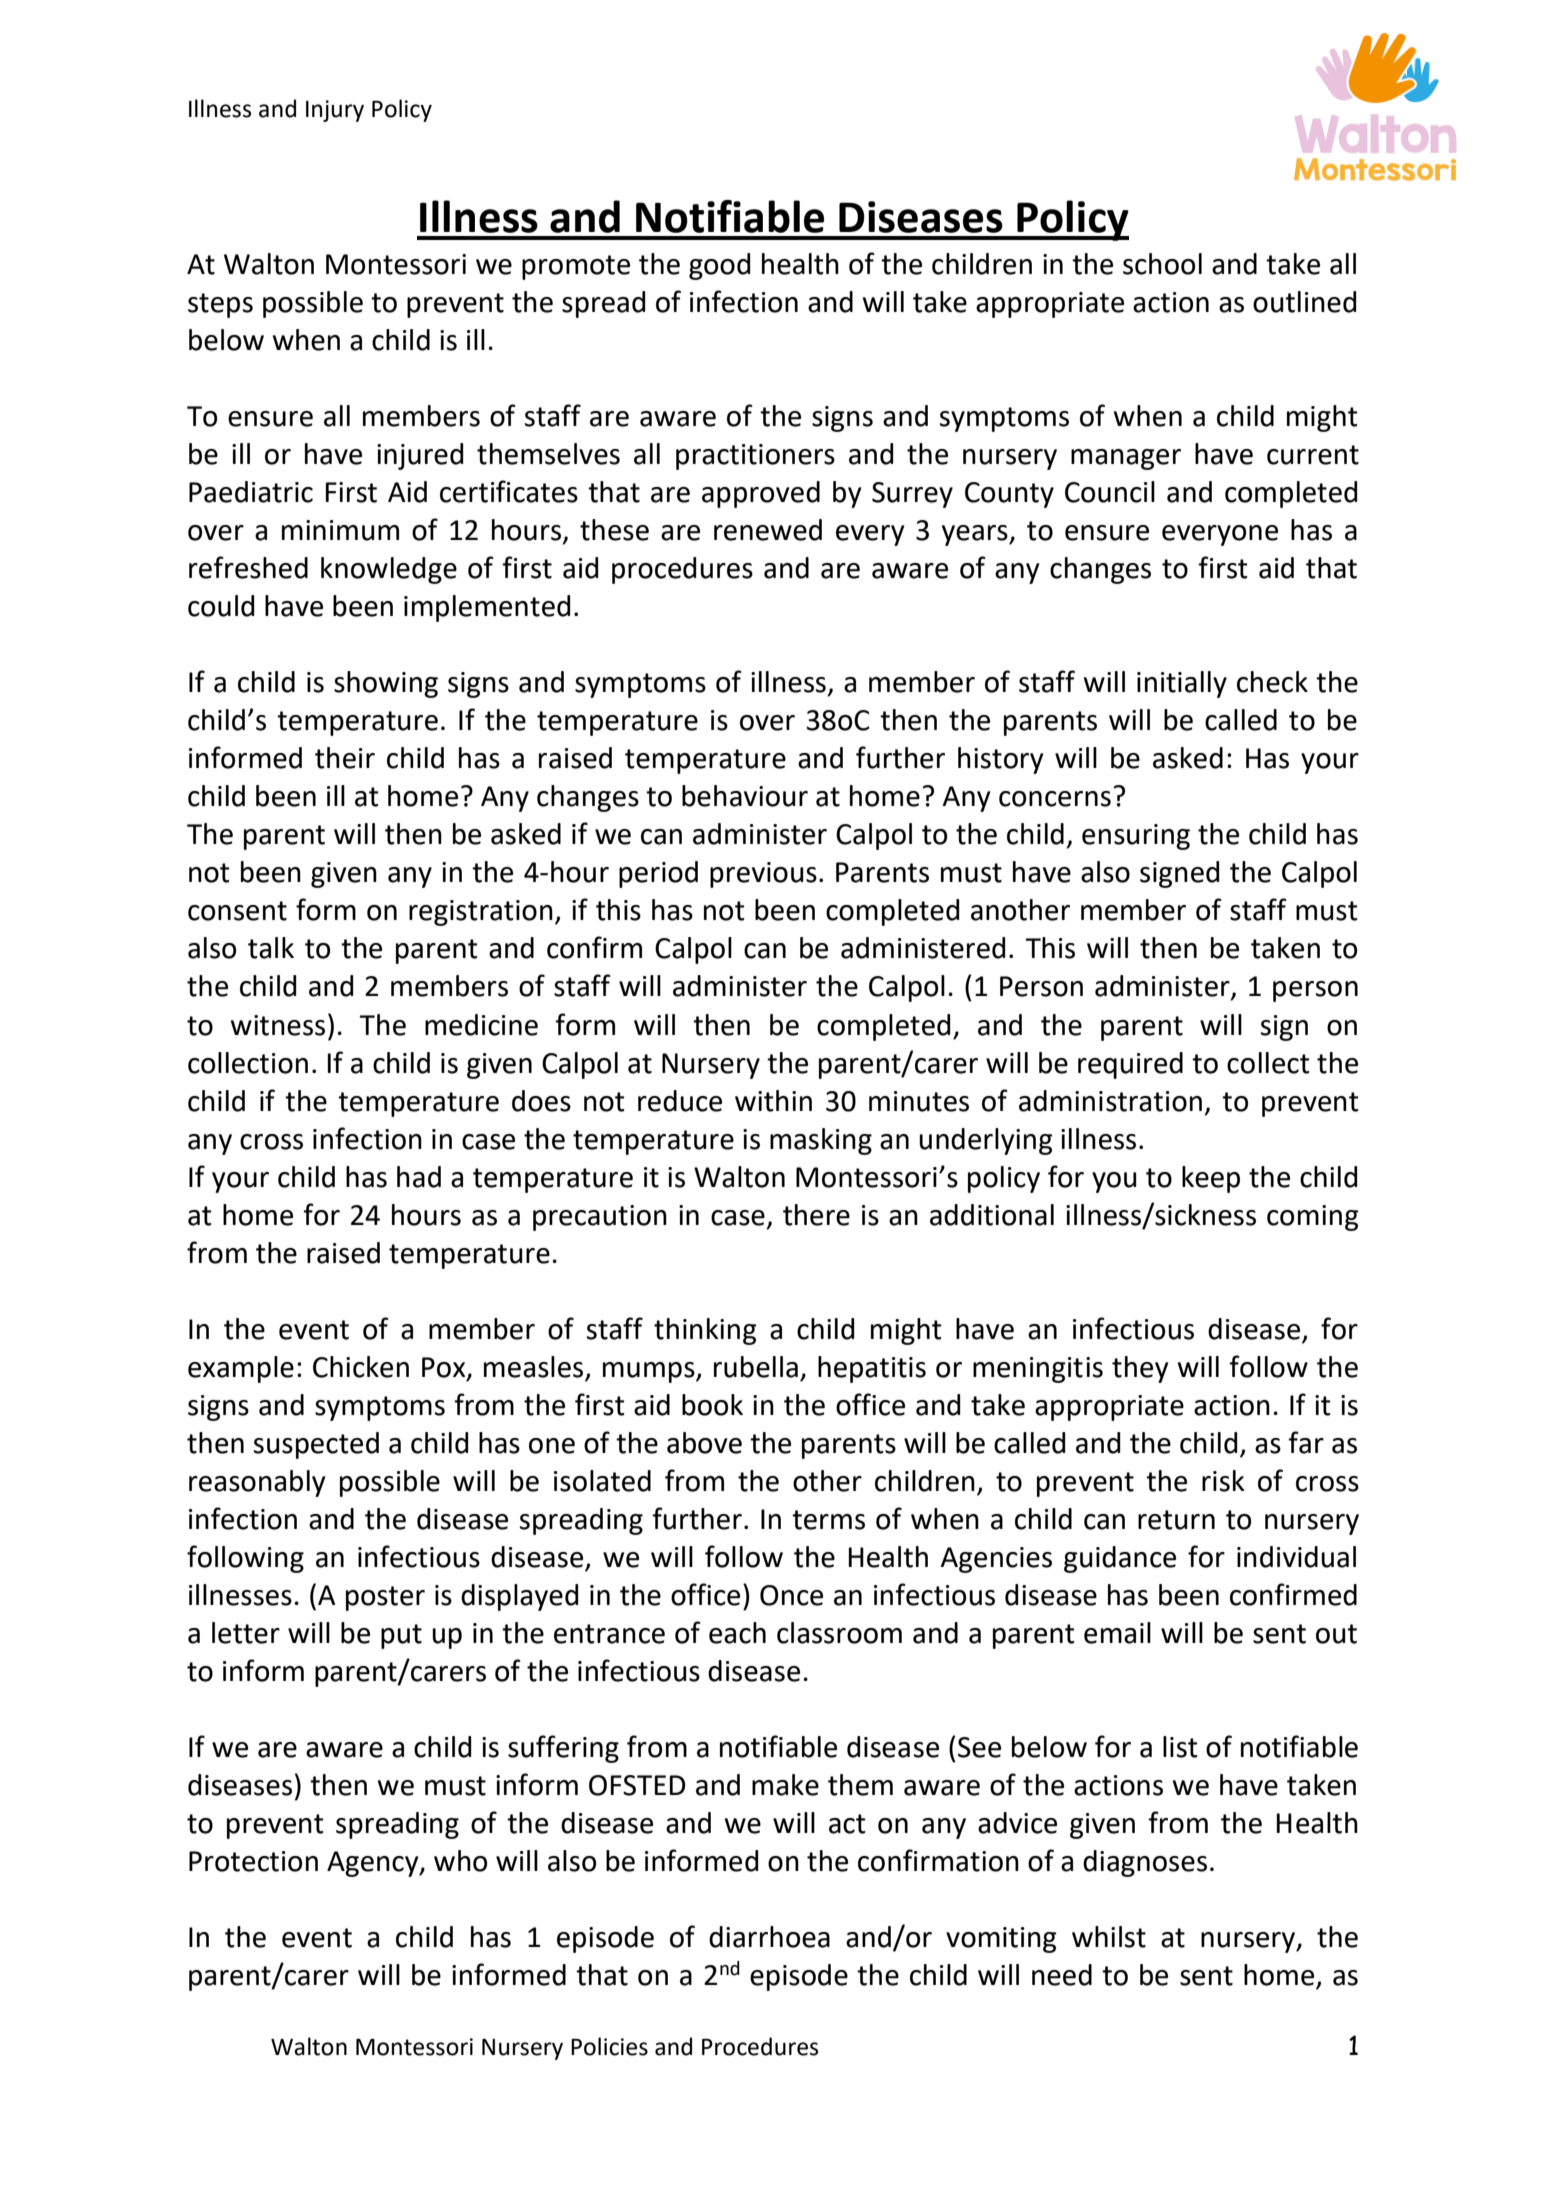 Image resolution: width=1546 pixels, height=2186 pixels. Describe the element at coordinates (374, 1864) in the screenshot. I see `Agency` at that location.
